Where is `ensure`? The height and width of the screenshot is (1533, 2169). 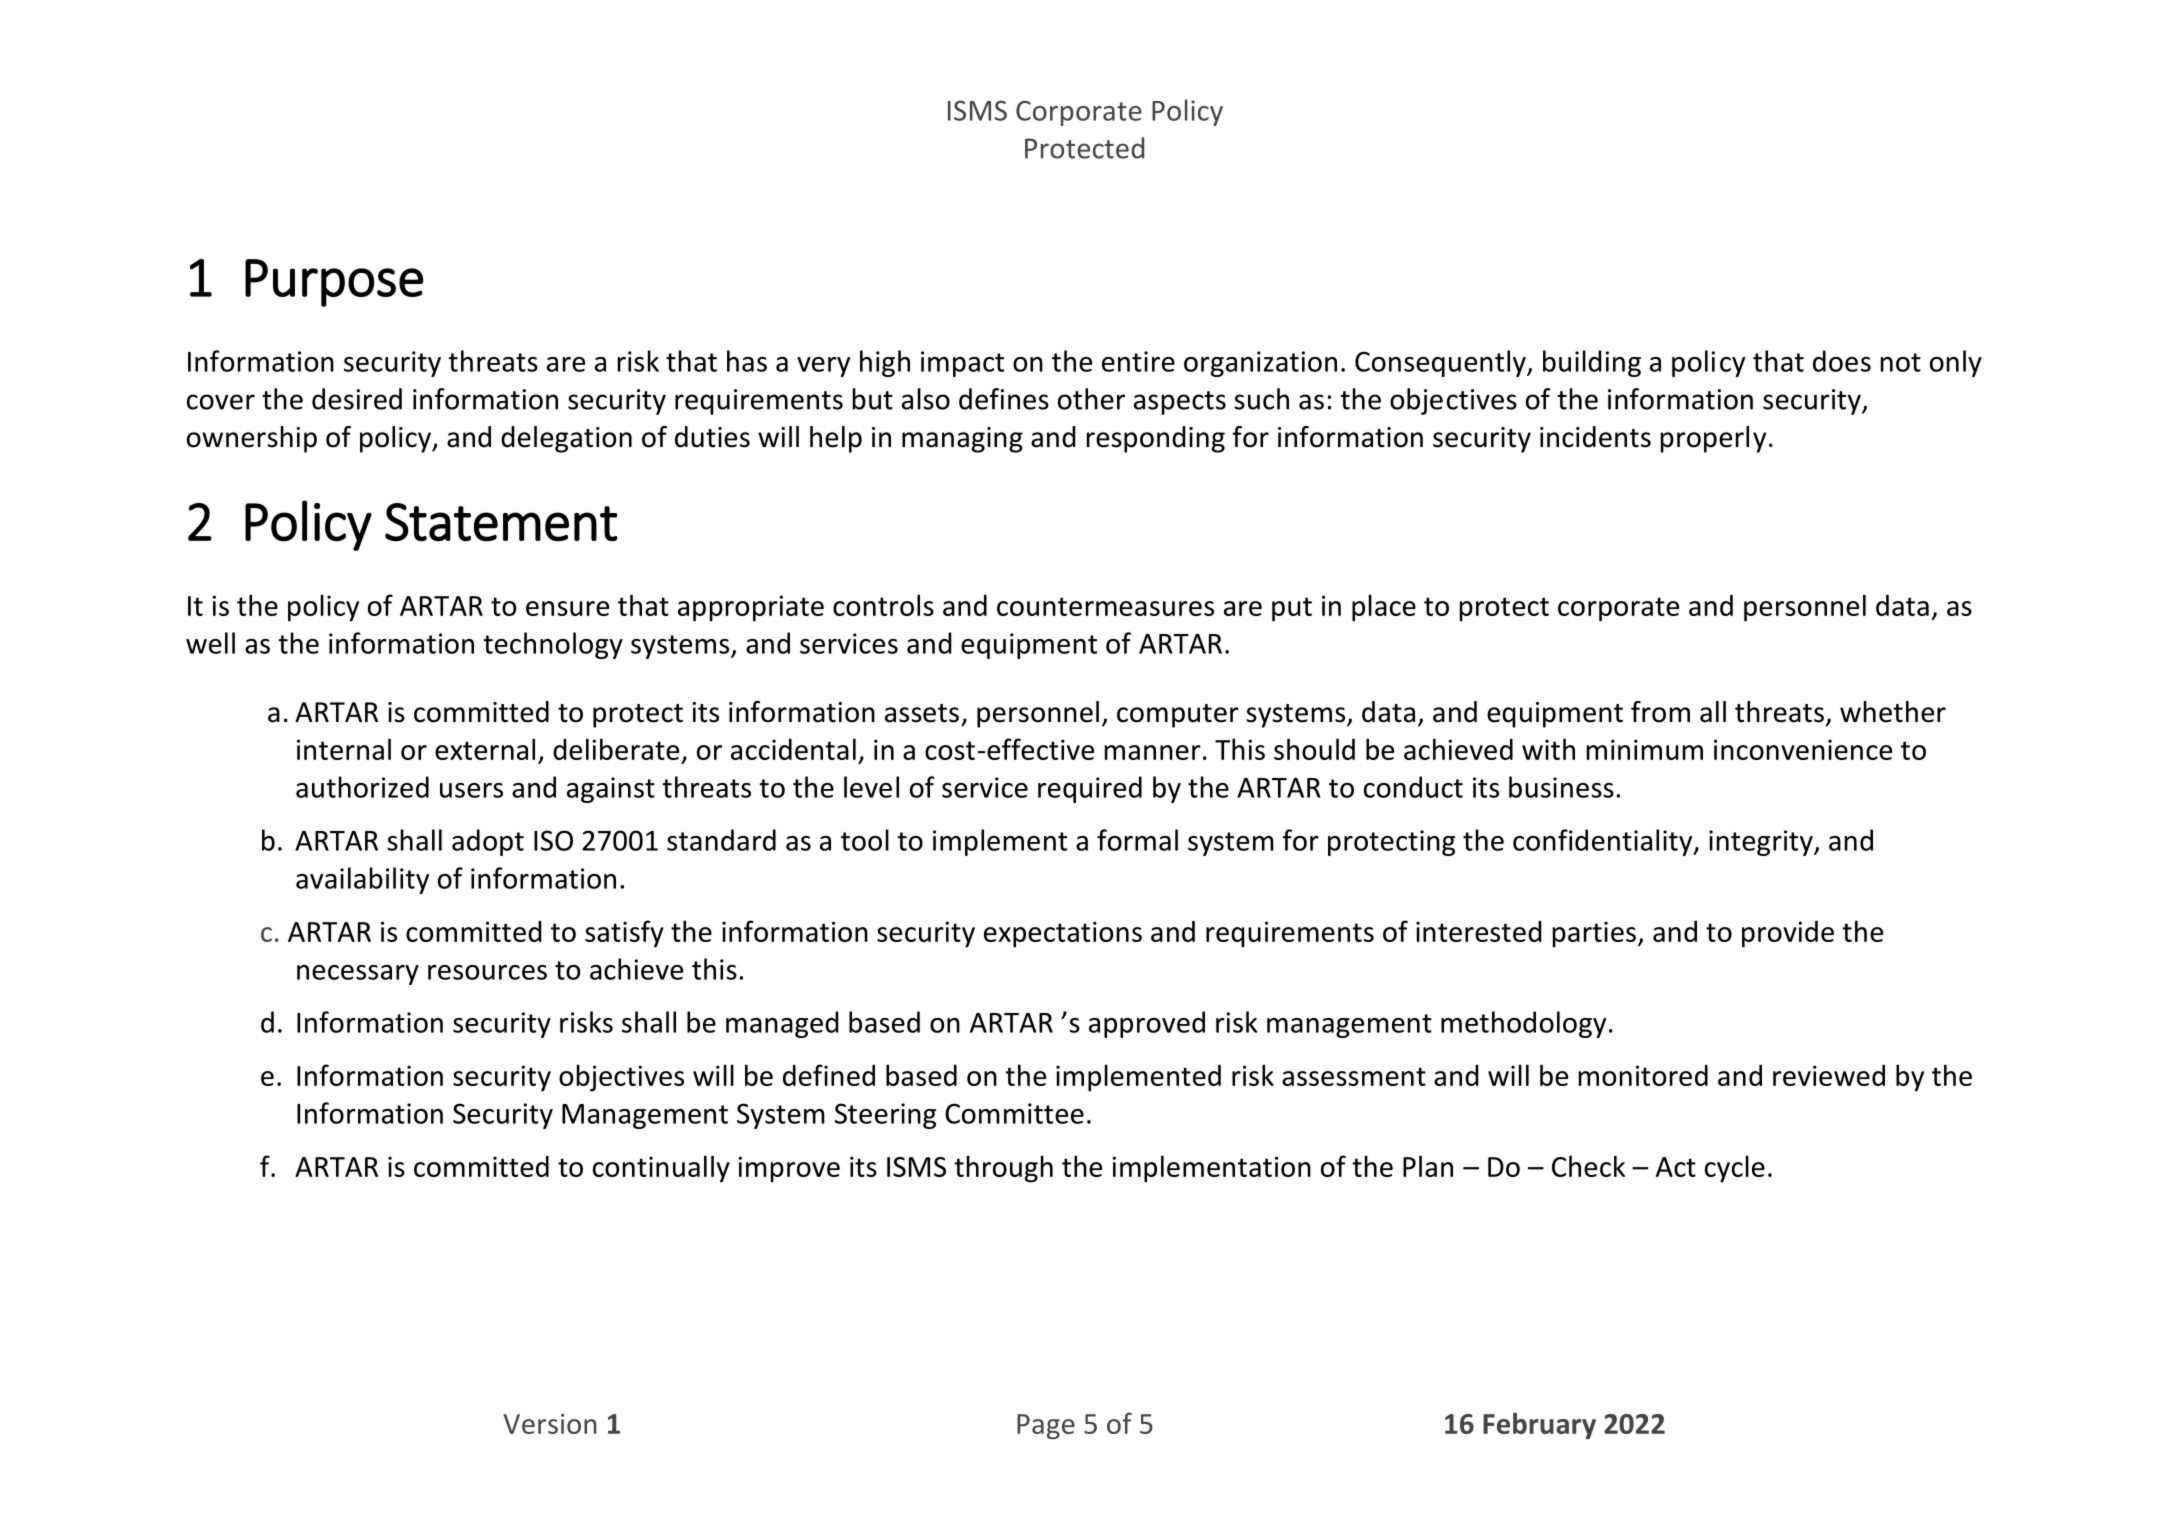 ensure is located at coordinates (567, 608).
